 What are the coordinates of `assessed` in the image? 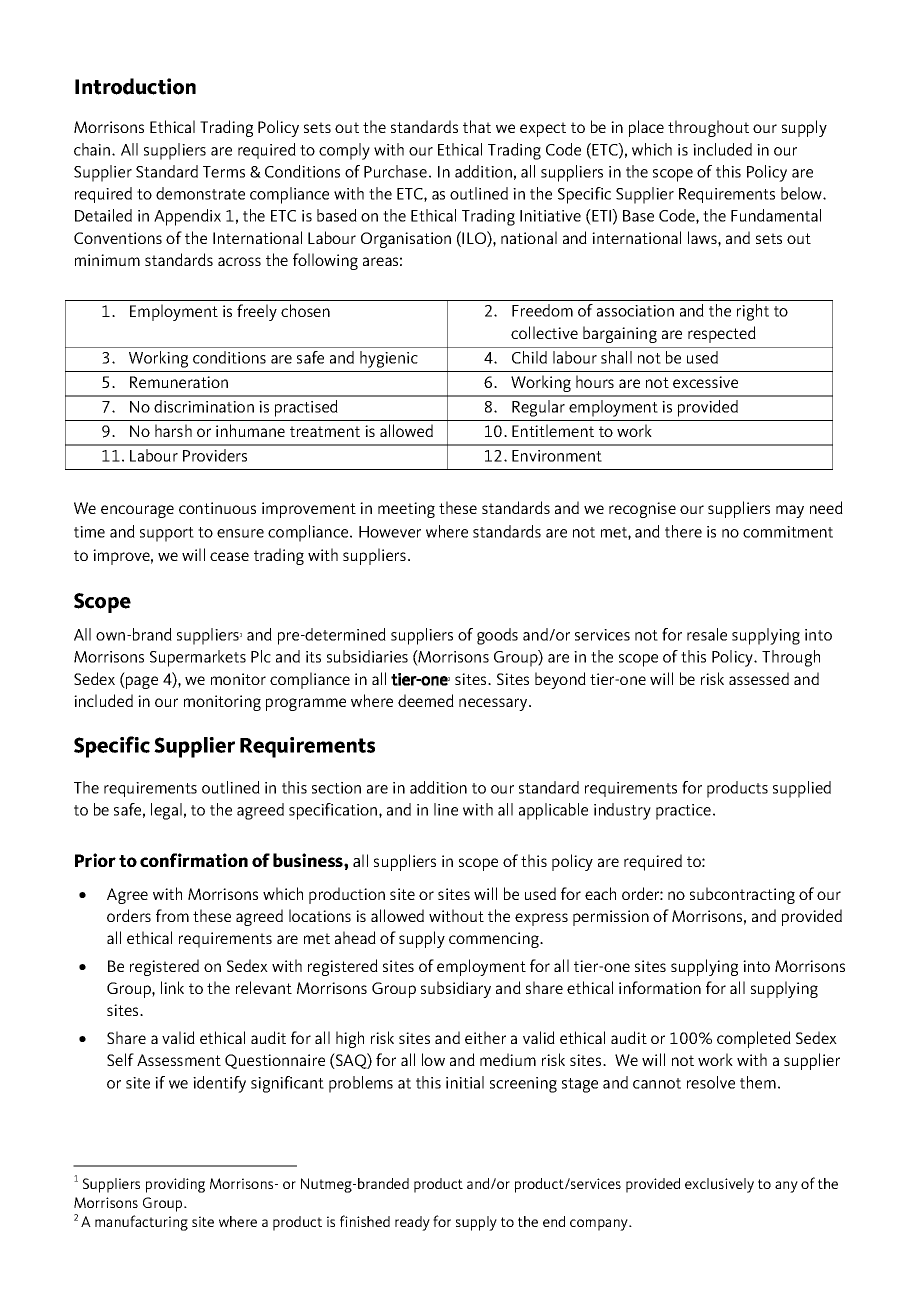 It's located at (759, 678).
